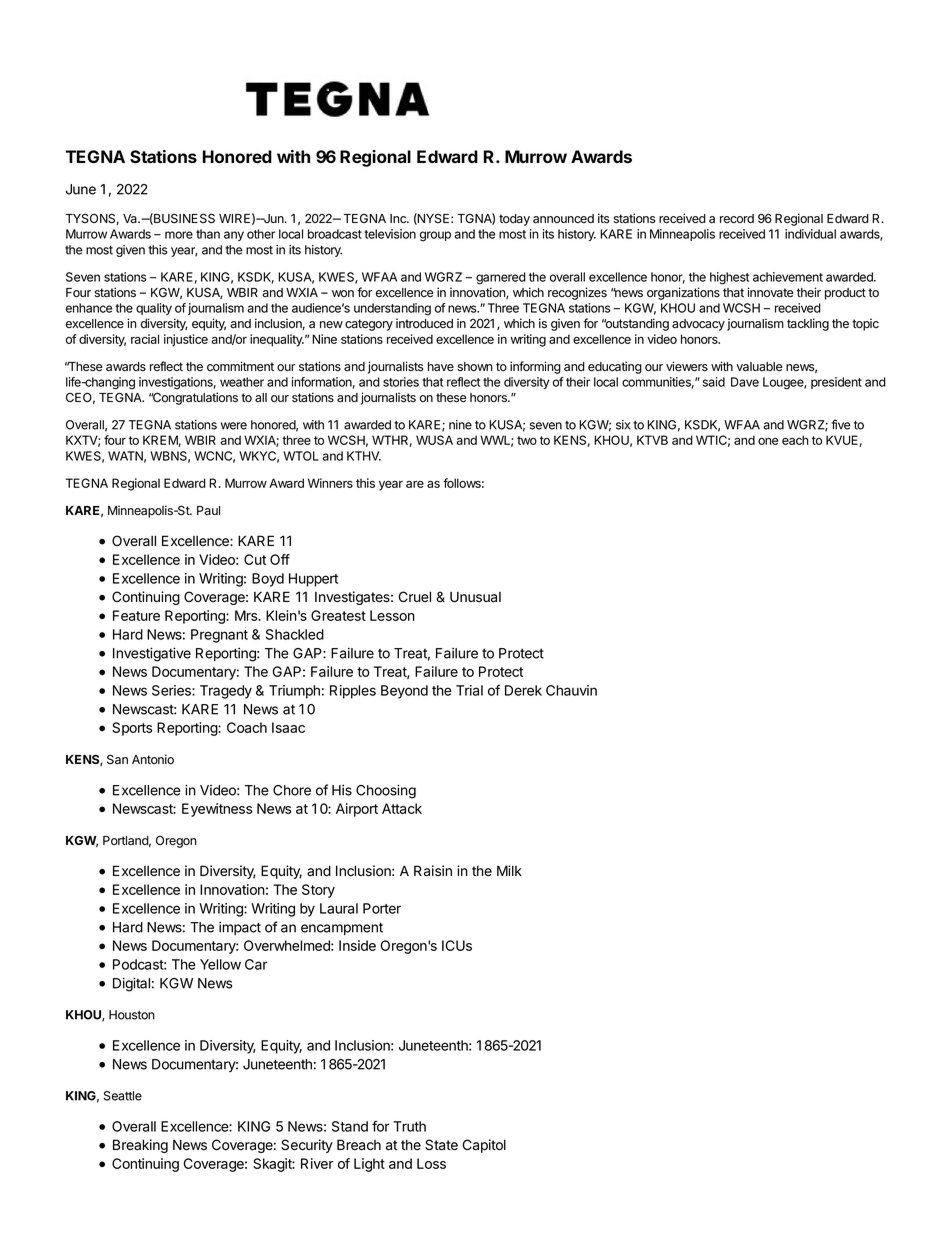 The height and width of the screenshot is (1233, 952). What do you see at coordinates (768, 441) in the screenshot?
I see `one` at bounding box center [768, 441].
